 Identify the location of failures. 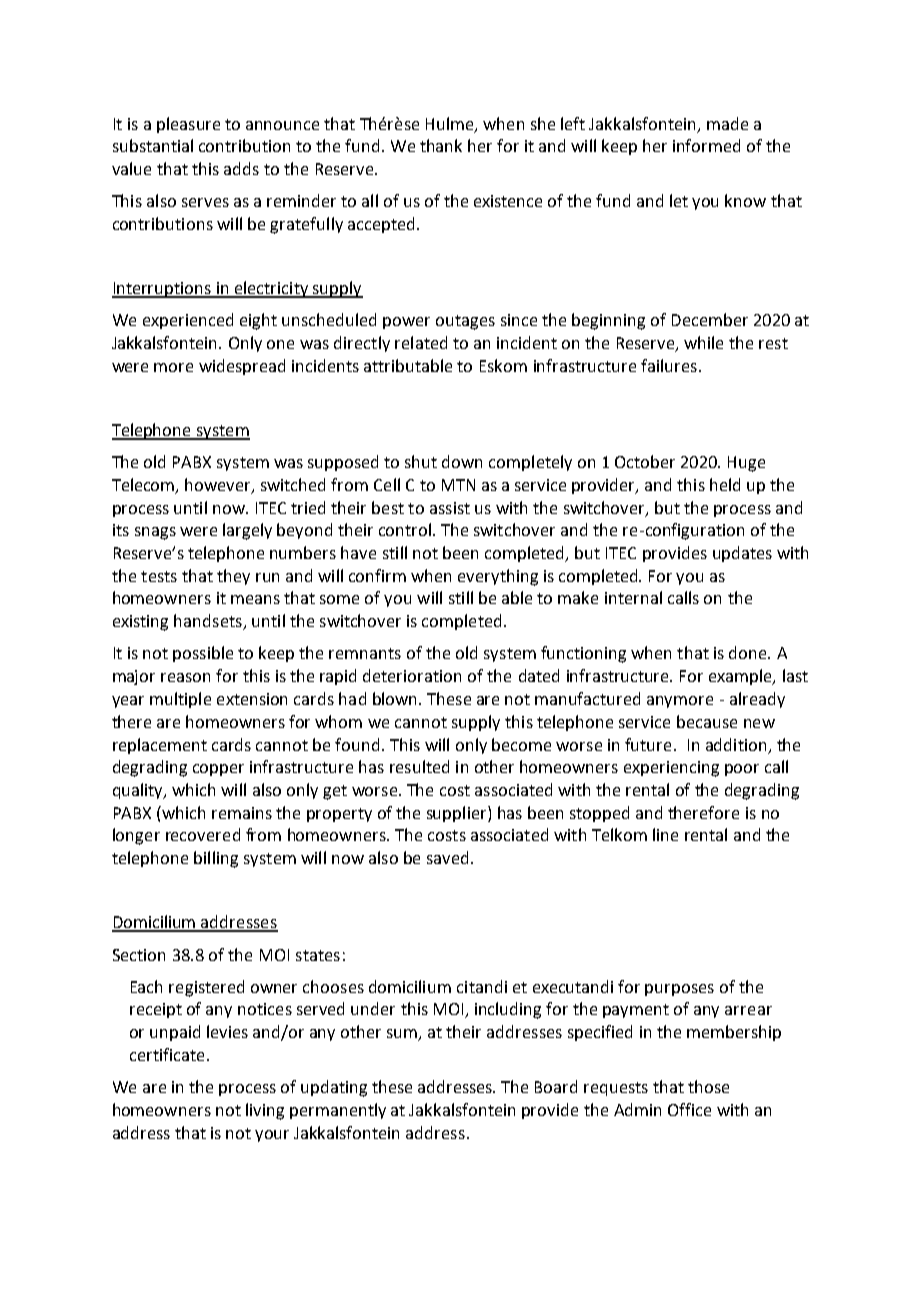
(669, 365).
